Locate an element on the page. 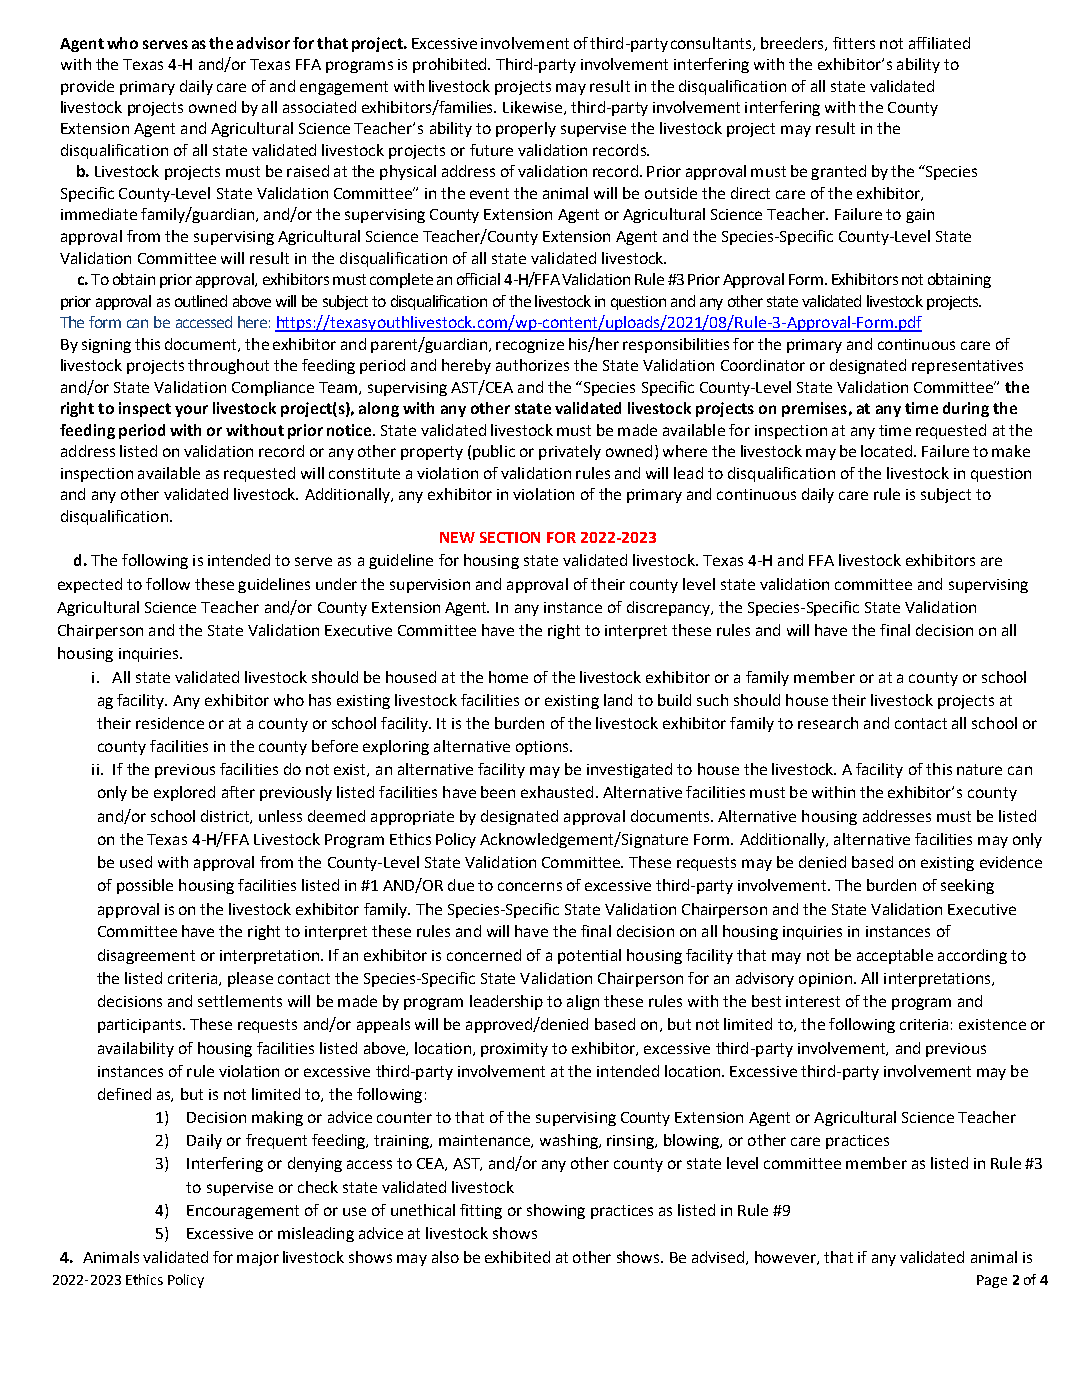 The height and width of the image is (1394, 1077). research is located at coordinates (828, 723).
